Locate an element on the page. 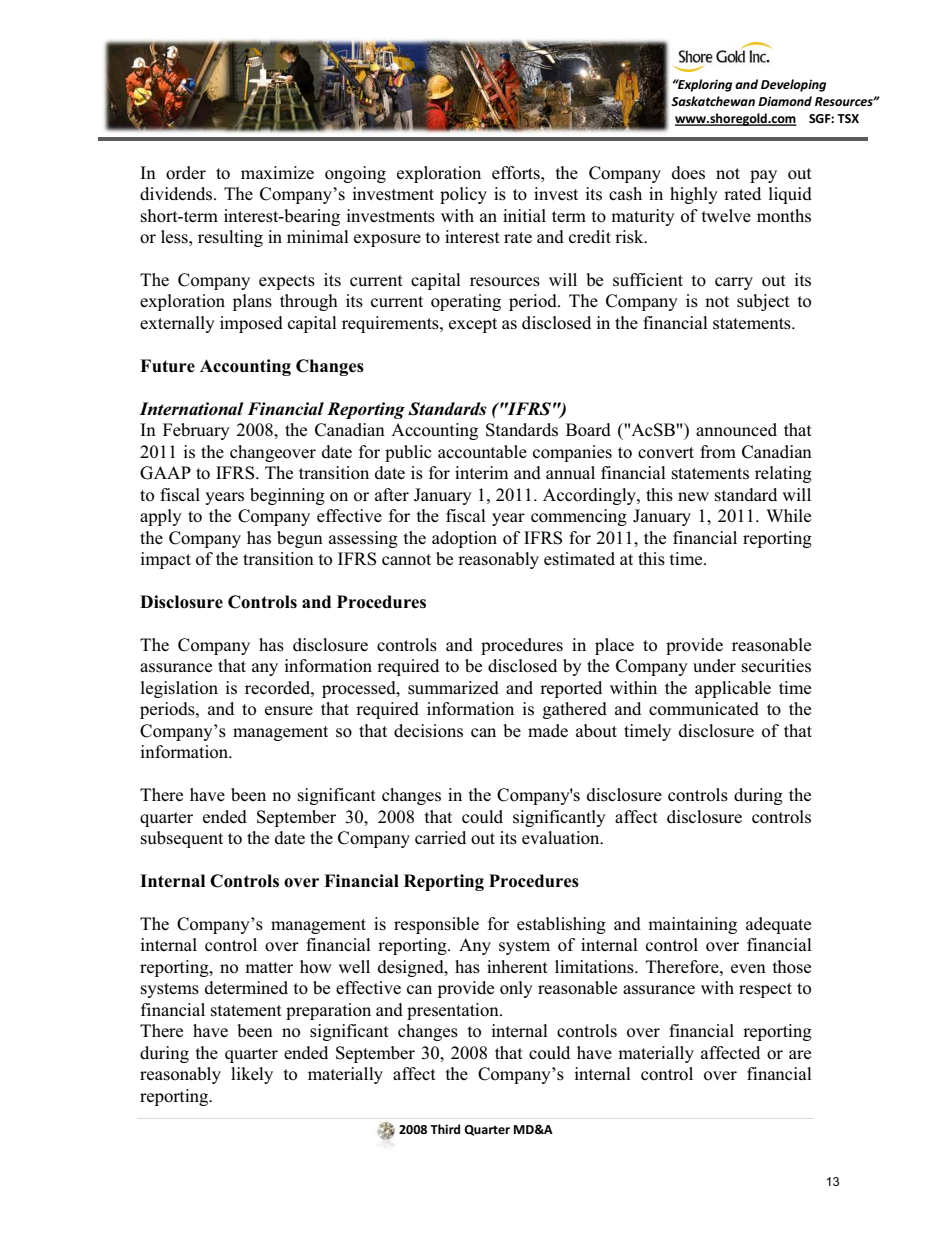 The height and width of the document is (1233, 952). policy is located at coordinates (463, 195).
